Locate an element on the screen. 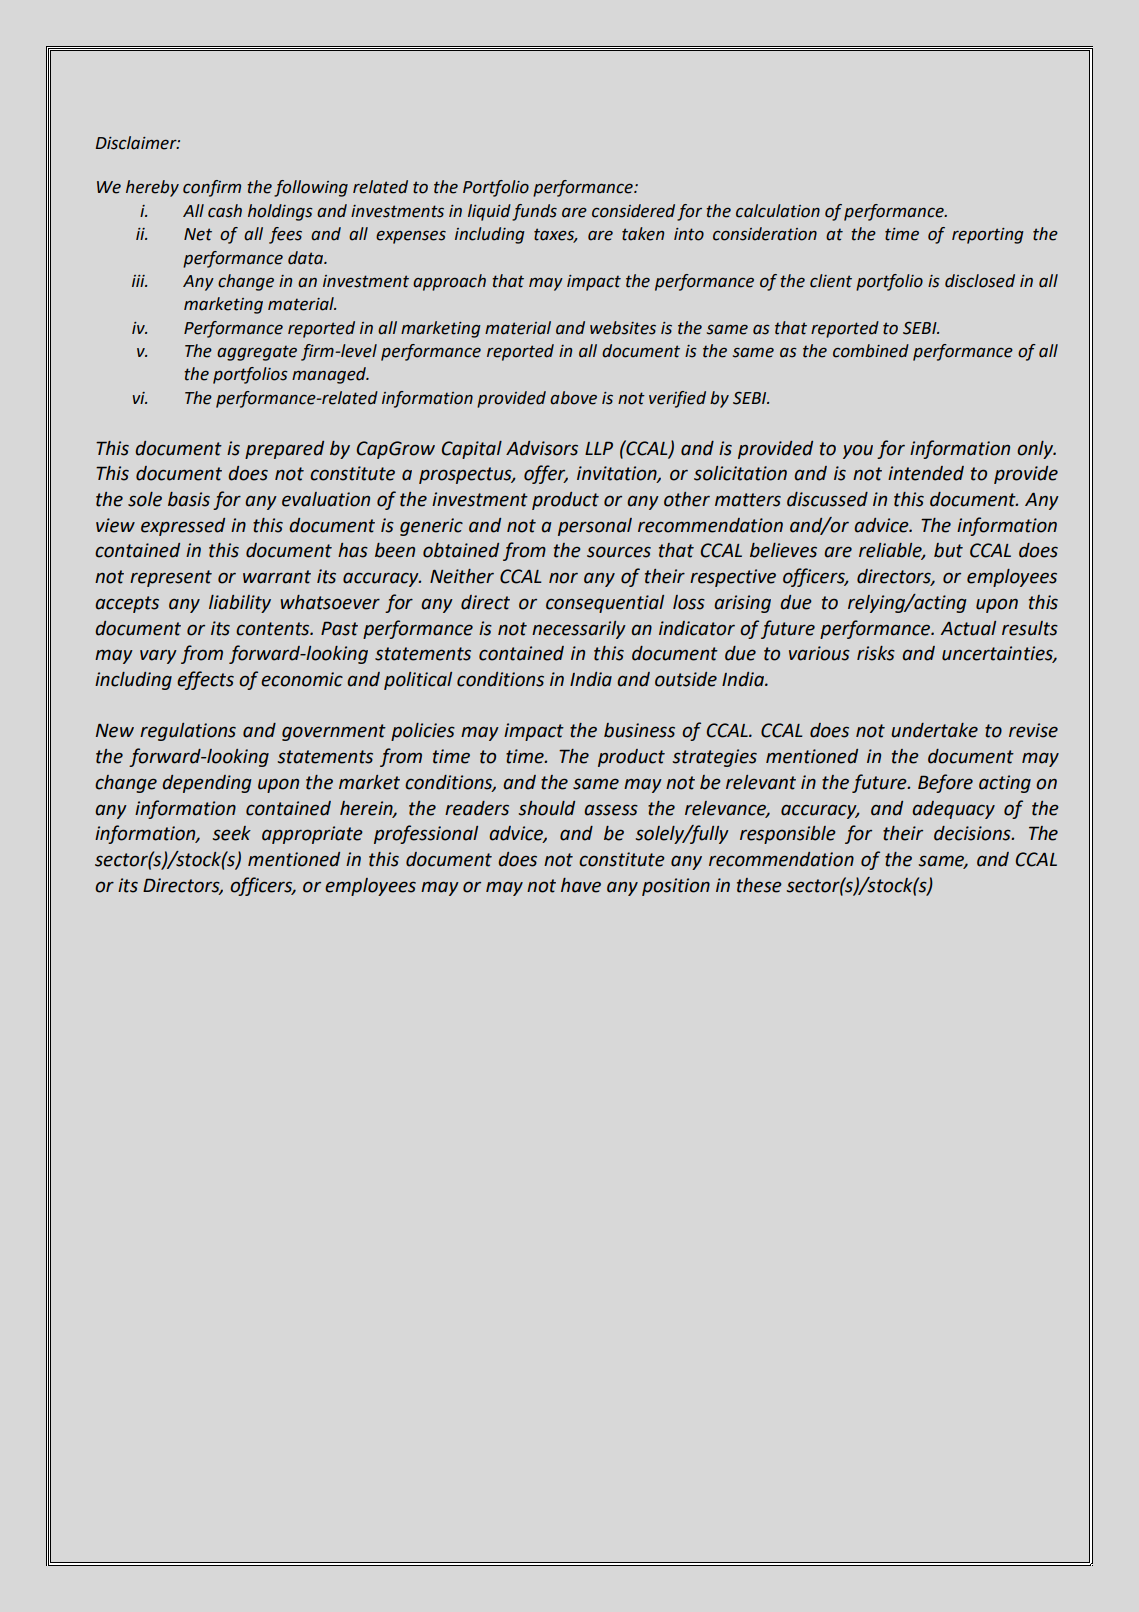  funds is located at coordinates (534, 212).
